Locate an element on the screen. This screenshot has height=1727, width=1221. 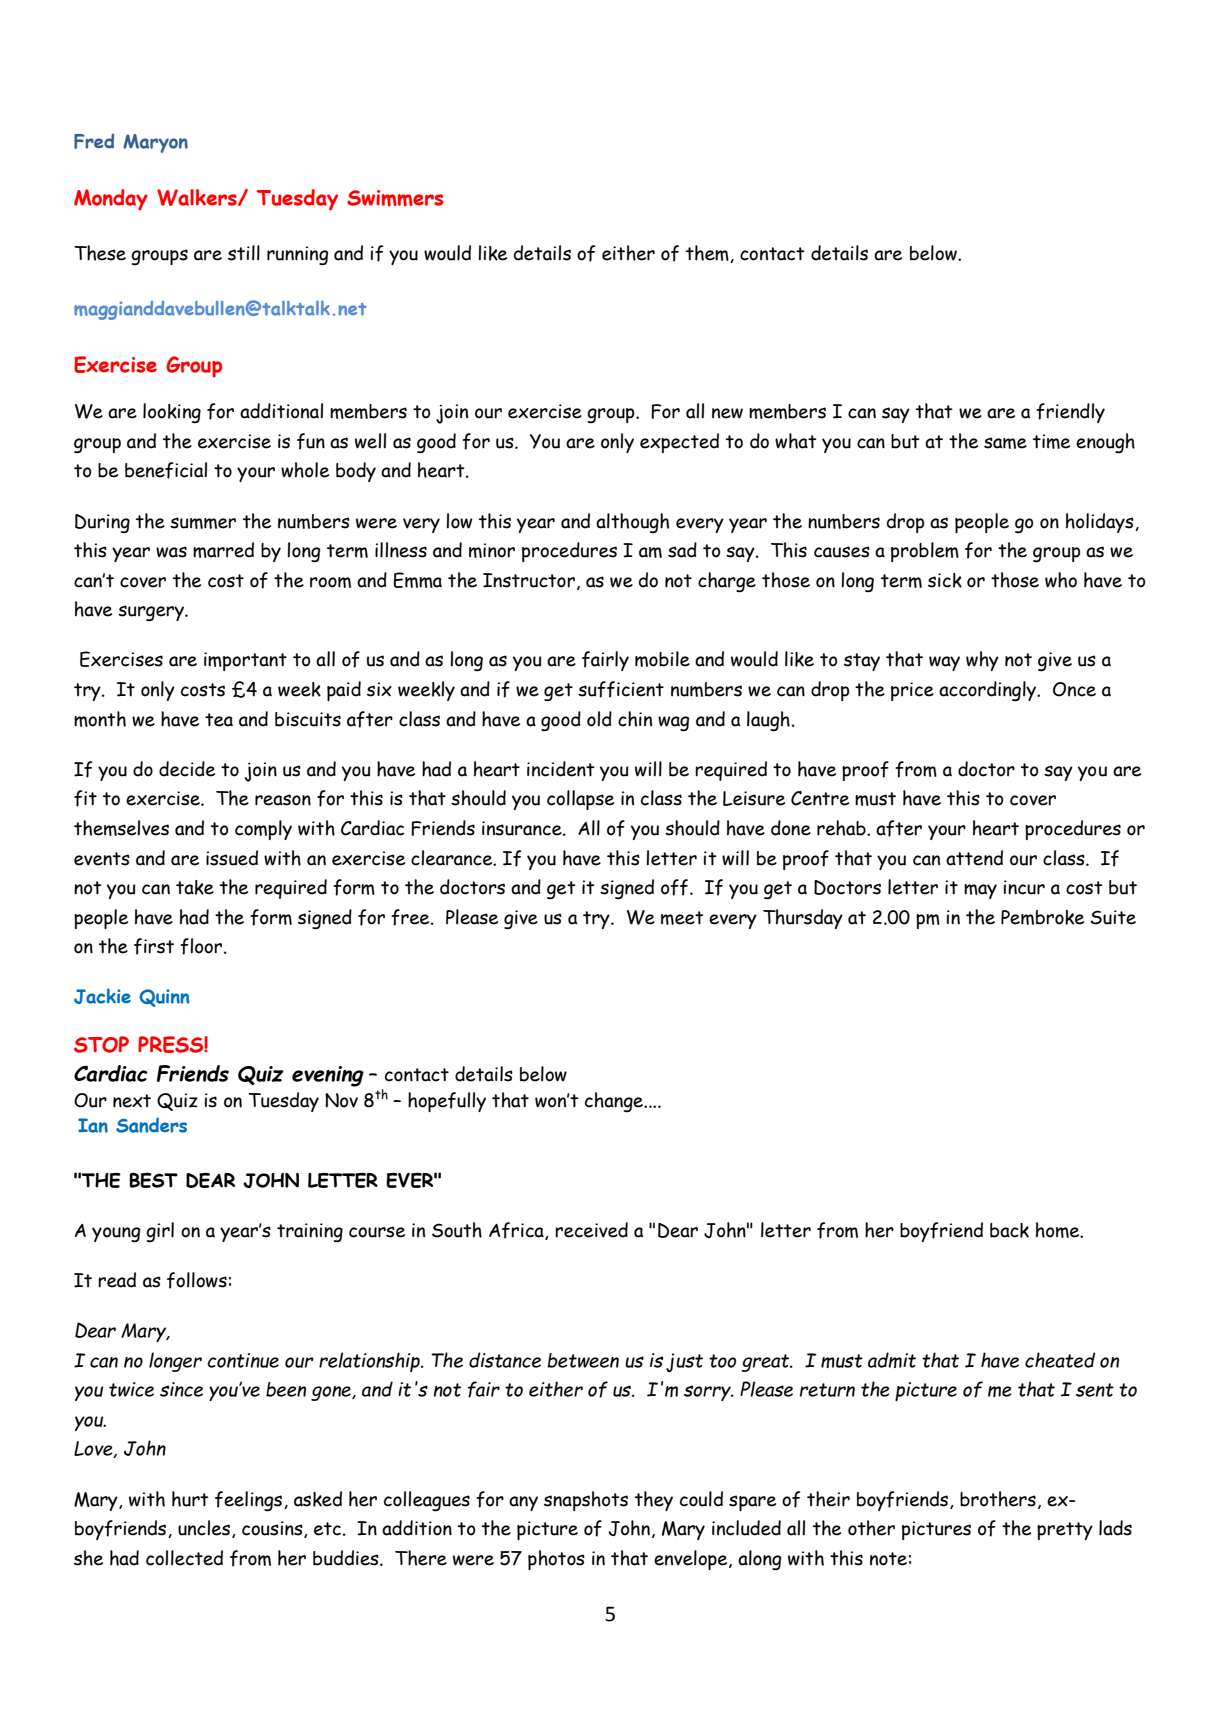
attend is located at coordinates (974, 858).
